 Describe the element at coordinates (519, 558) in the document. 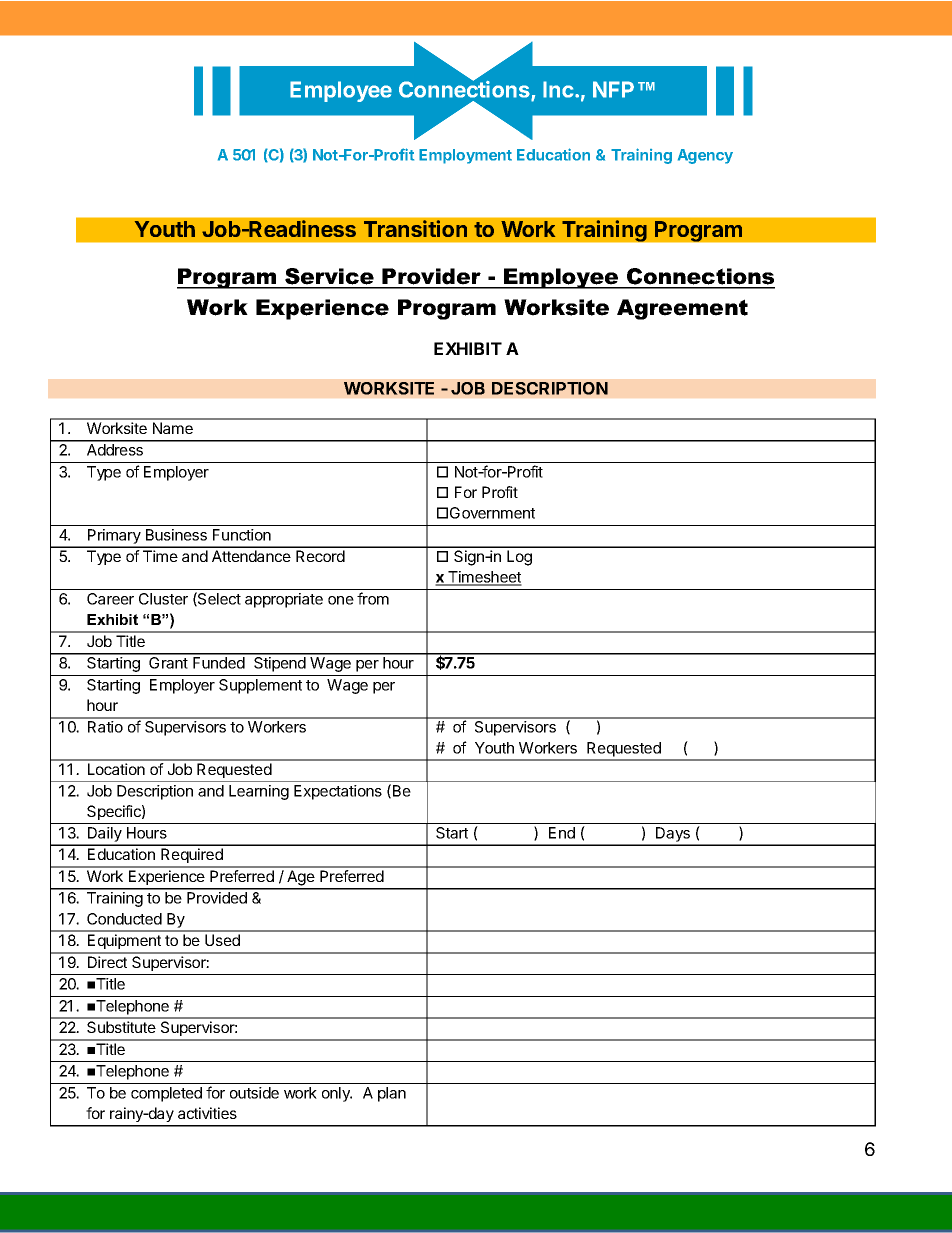

I see `Log` at that location.
